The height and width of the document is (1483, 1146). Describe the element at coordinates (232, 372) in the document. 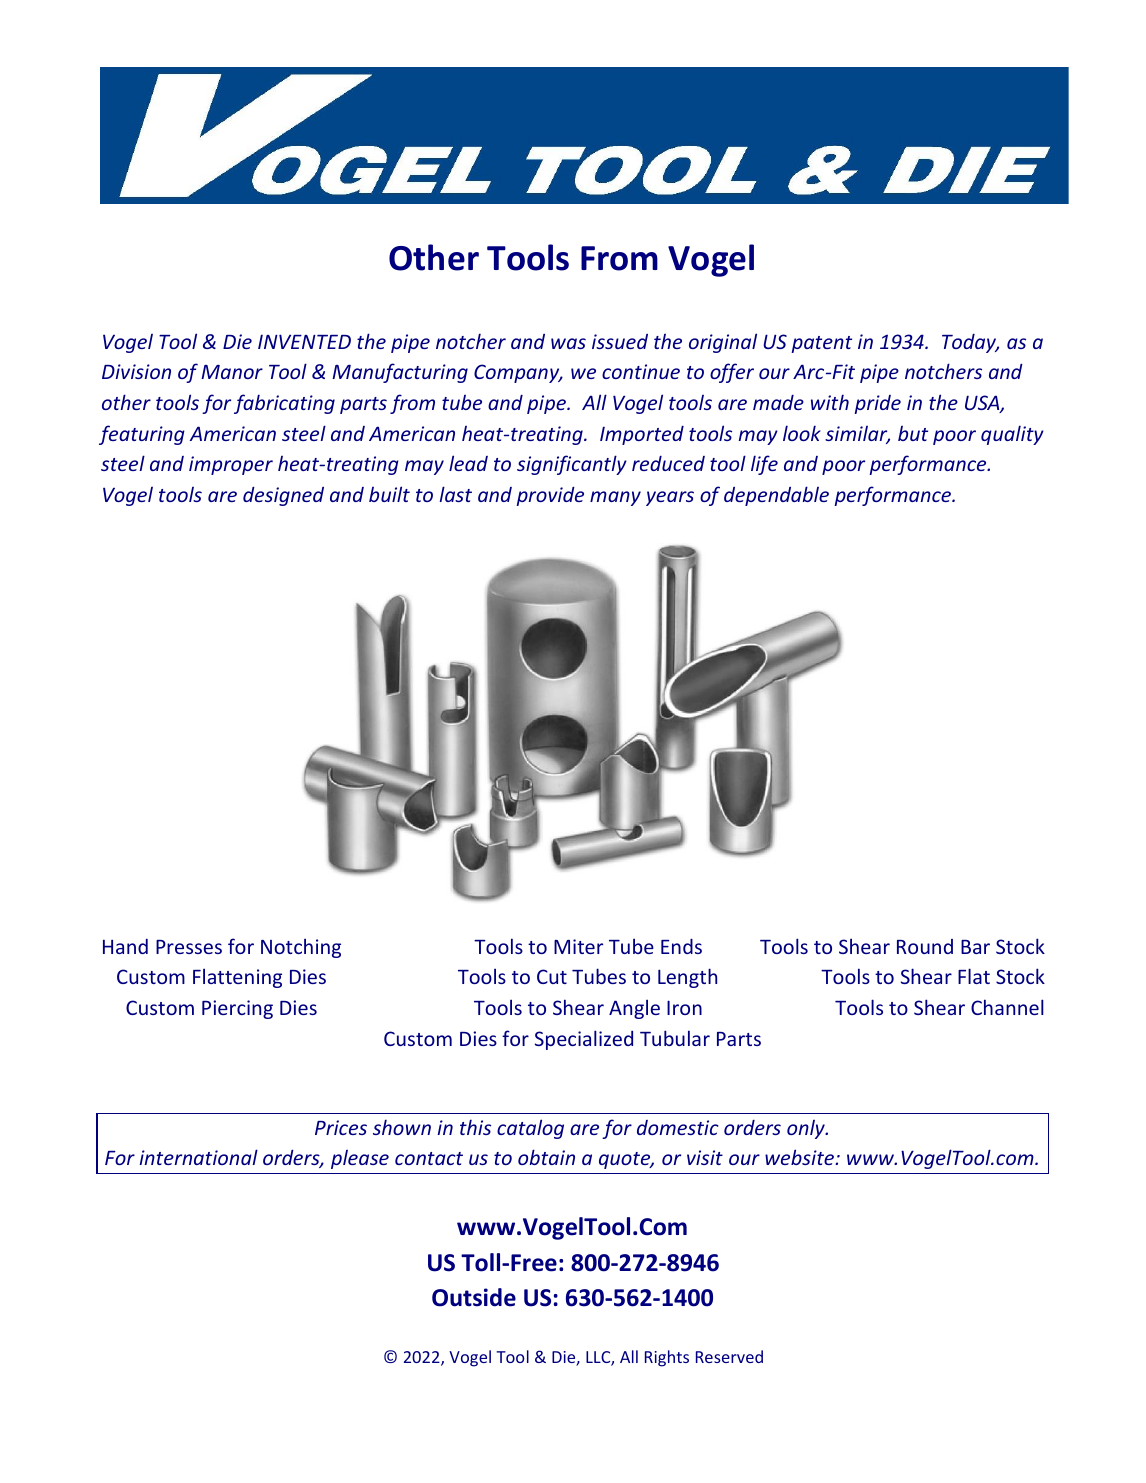

I see `Manor` at that location.
